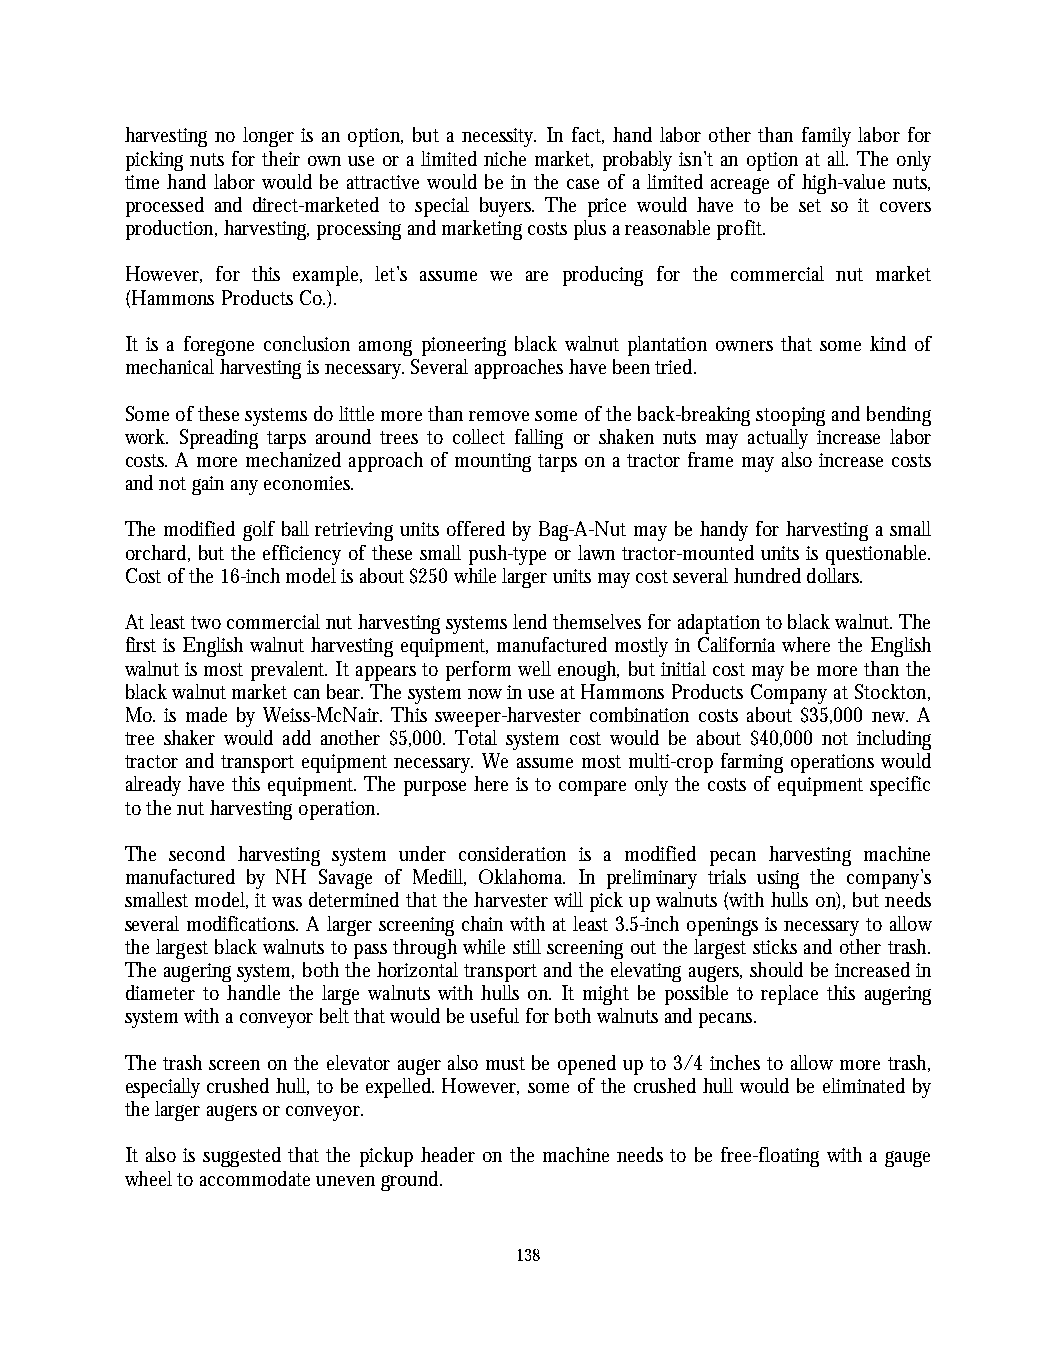 This screenshot has height=1366, width=1055. I want to click on their, so click(281, 158).
